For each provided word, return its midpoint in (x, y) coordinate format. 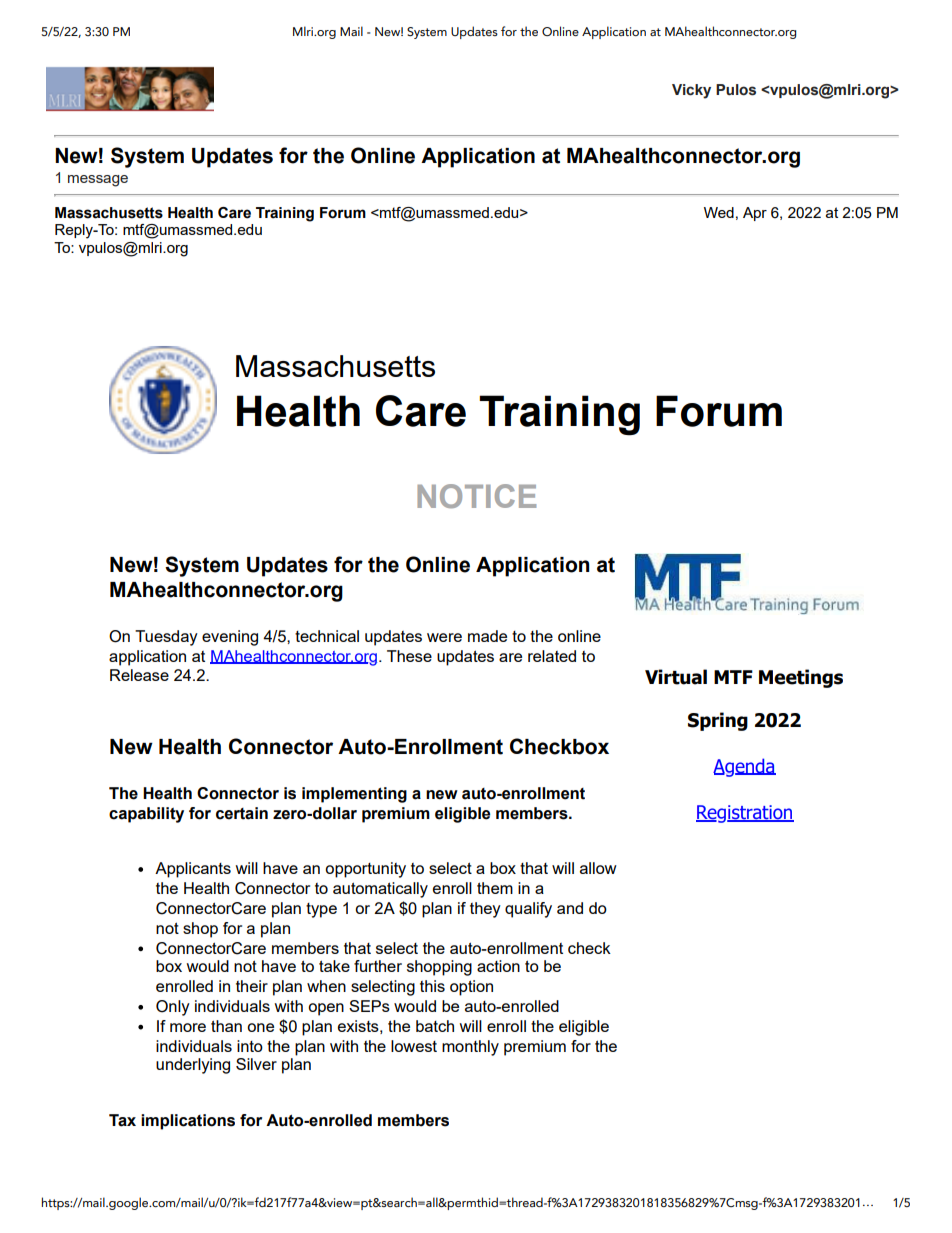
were (444, 637)
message (98, 181)
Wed (719, 212)
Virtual (676, 677)
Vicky (691, 91)
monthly (470, 1048)
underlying (193, 1066)
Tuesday (166, 638)
